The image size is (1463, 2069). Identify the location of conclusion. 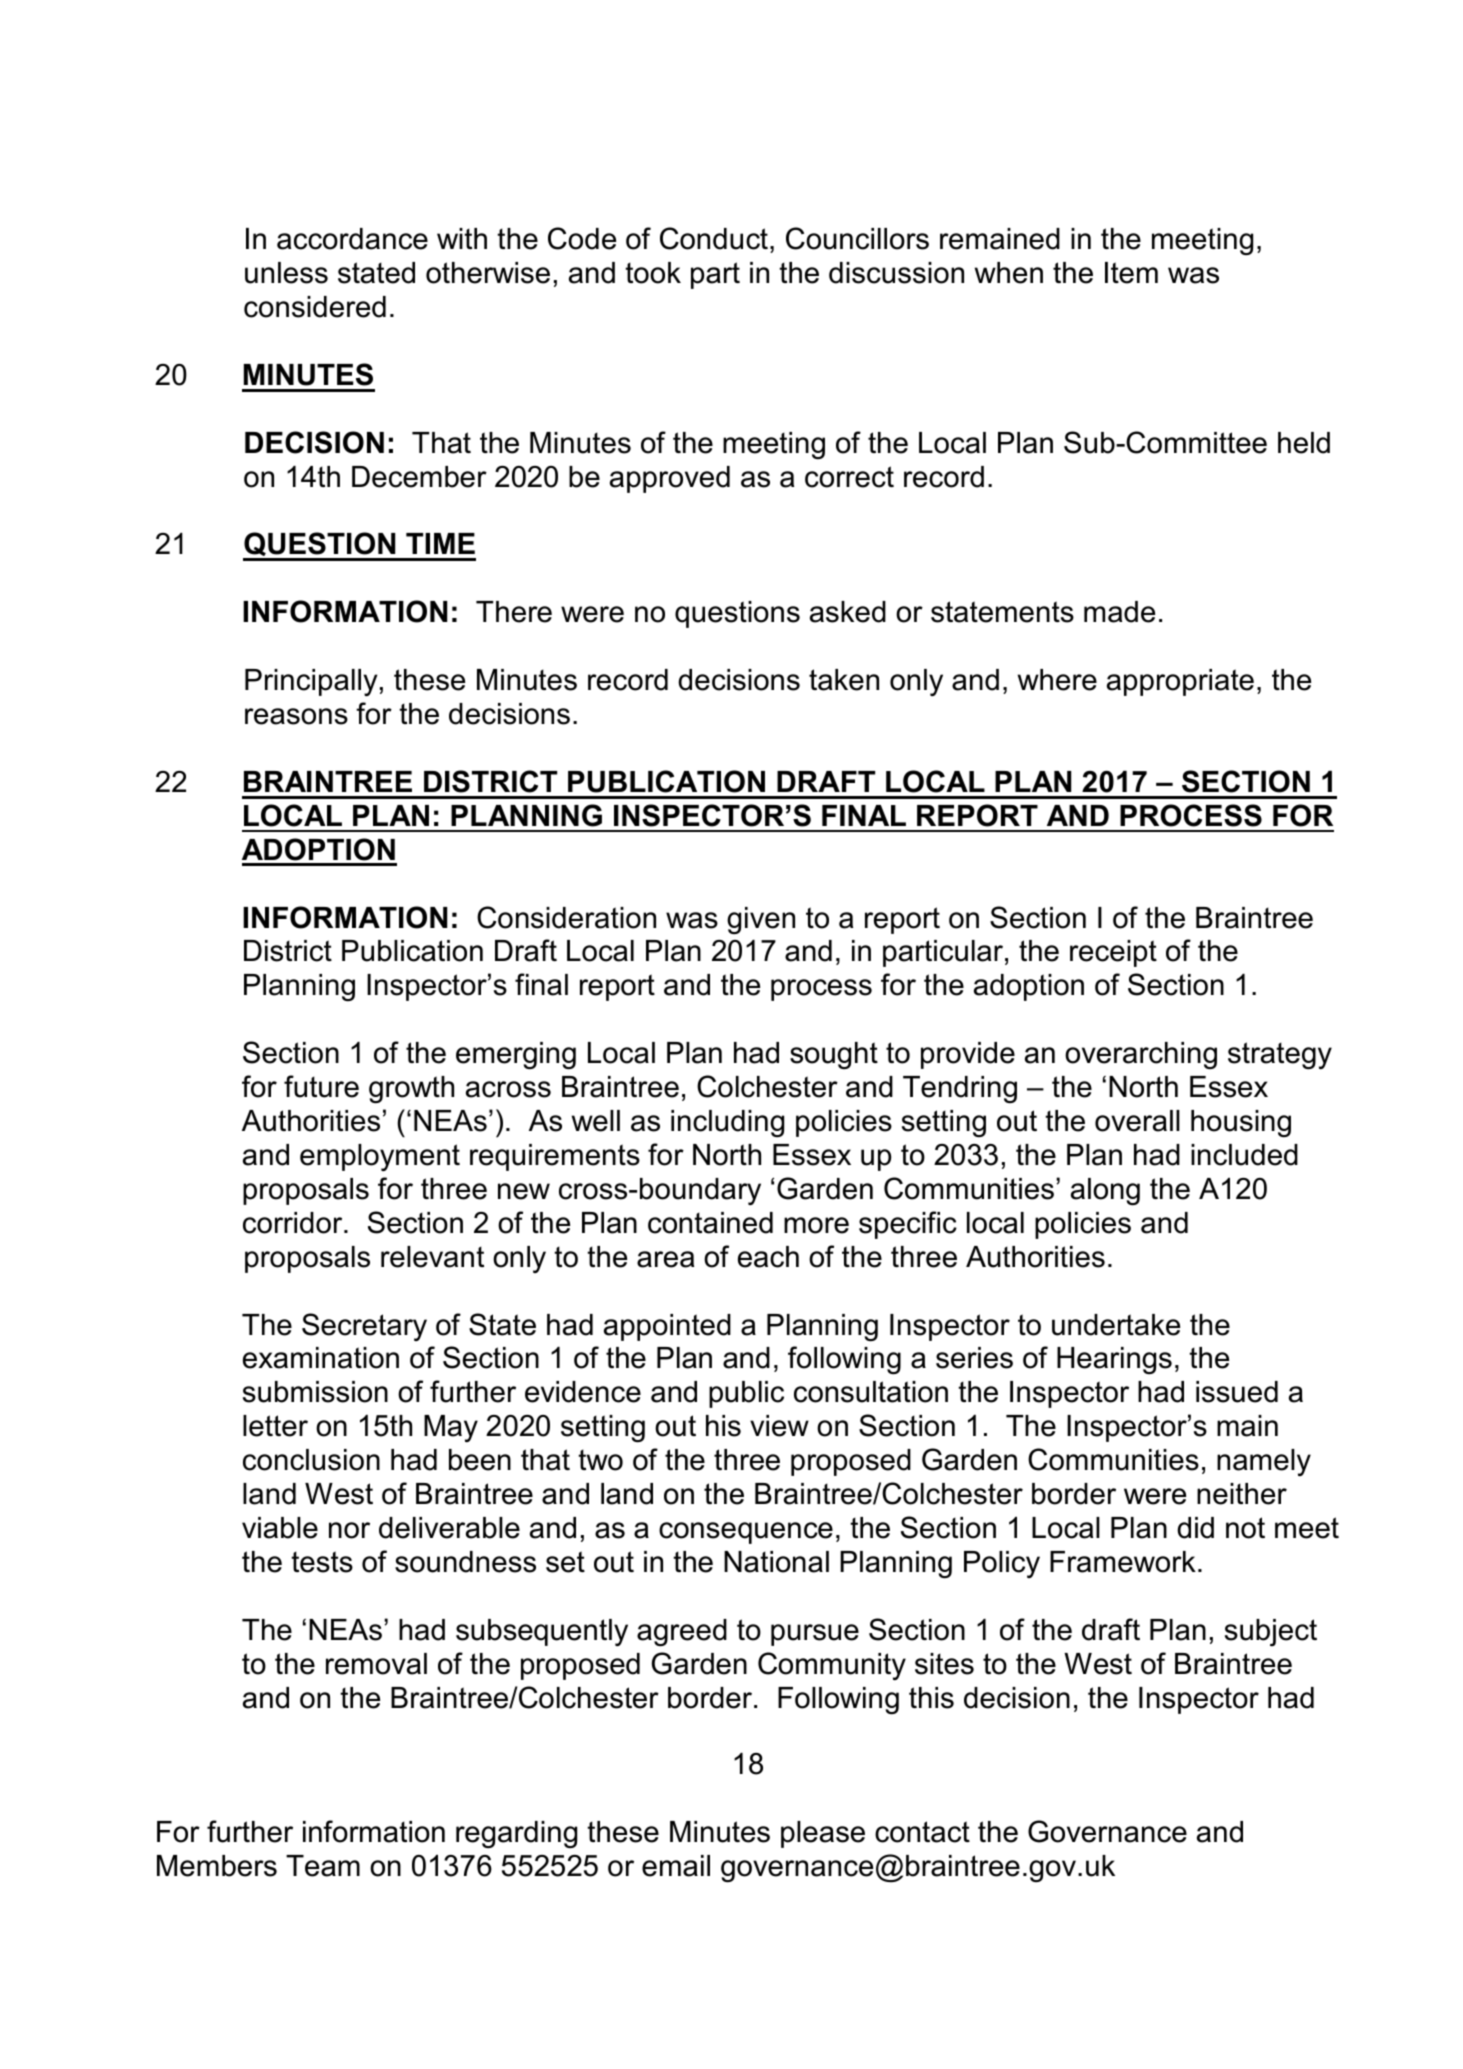
(311, 1460).
